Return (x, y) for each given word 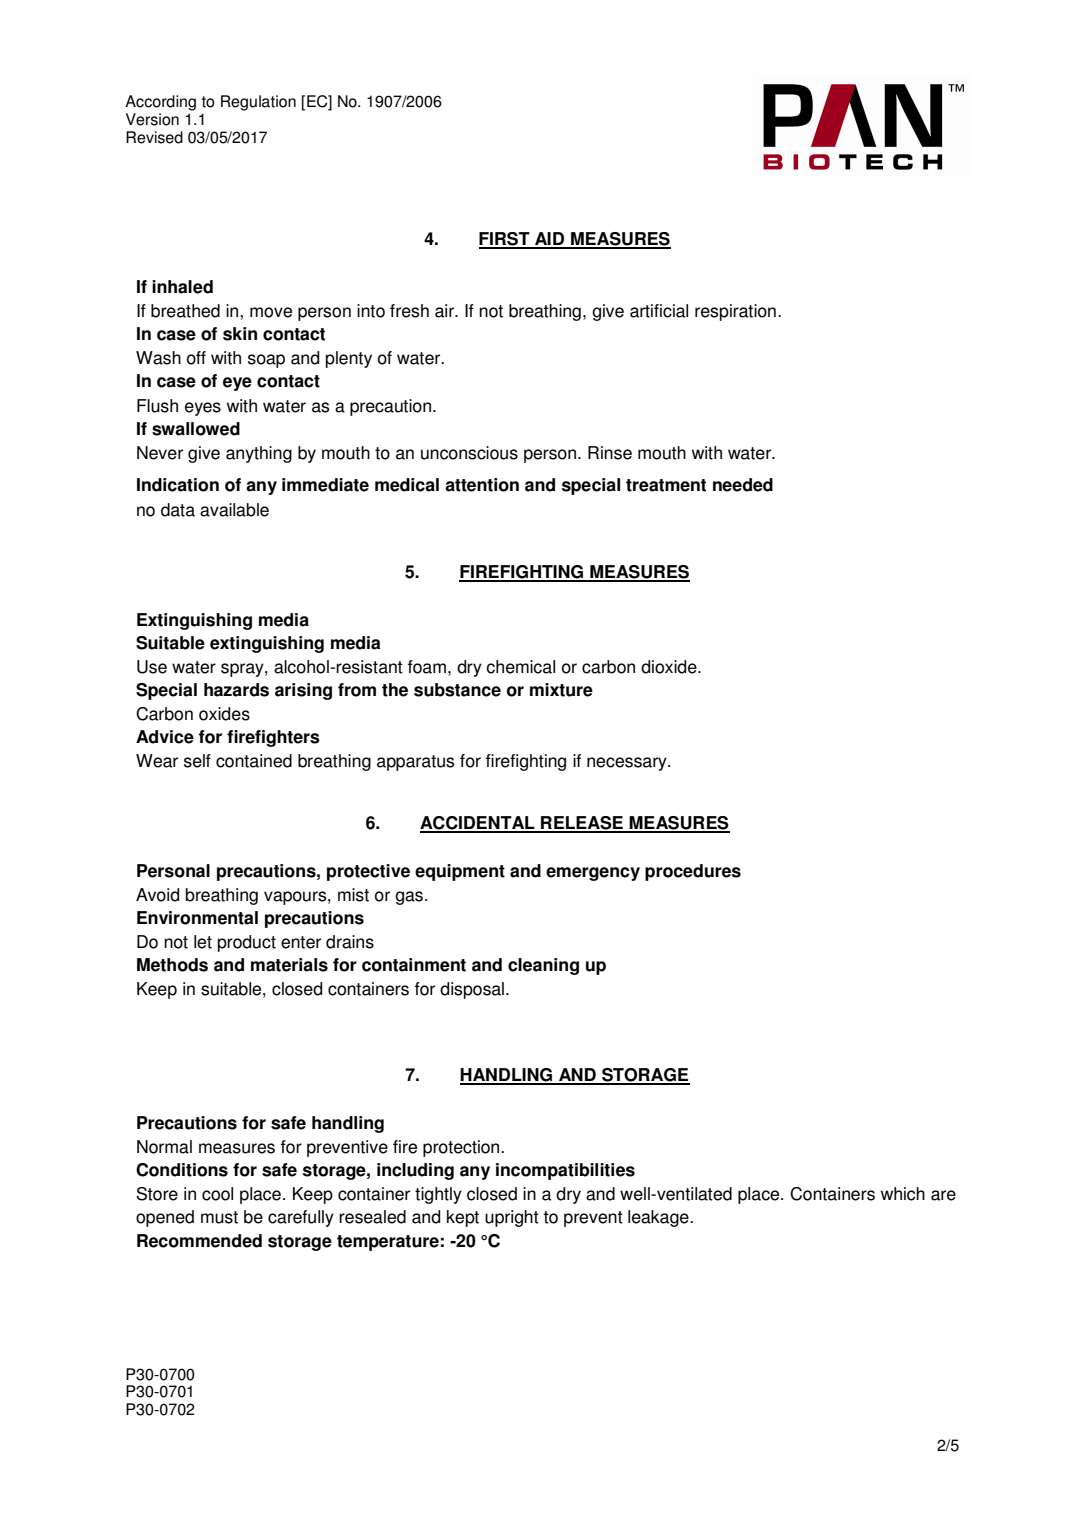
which (903, 1194)
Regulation (258, 103)
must (219, 1217)
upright (512, 1218)
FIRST (505, 240)
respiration (735, 312)
